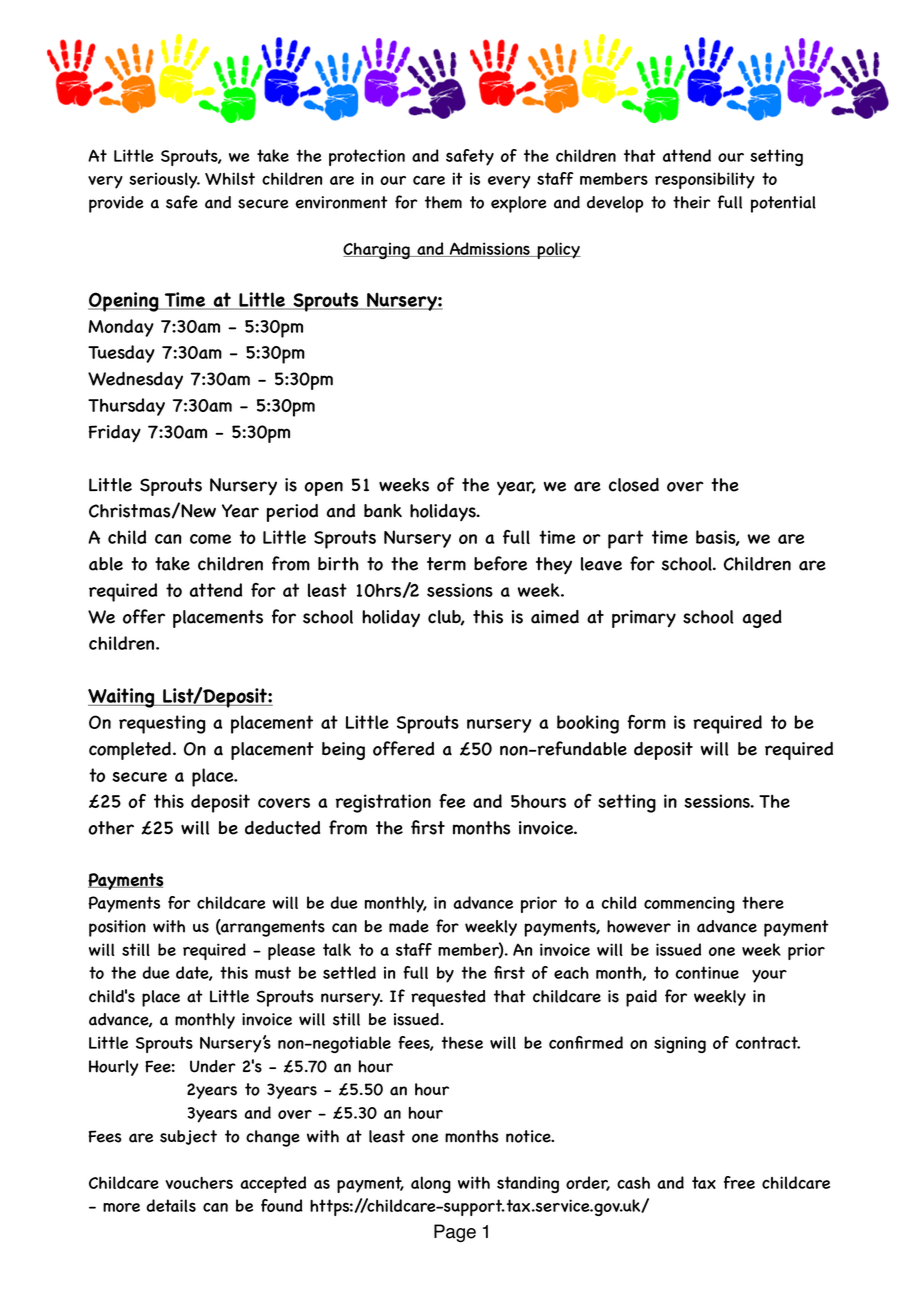 The height and width of the page is (1308, 924). What do you see at coordinates (646, 722) in the page?
I see `form` at bounding box center [646, 722].
